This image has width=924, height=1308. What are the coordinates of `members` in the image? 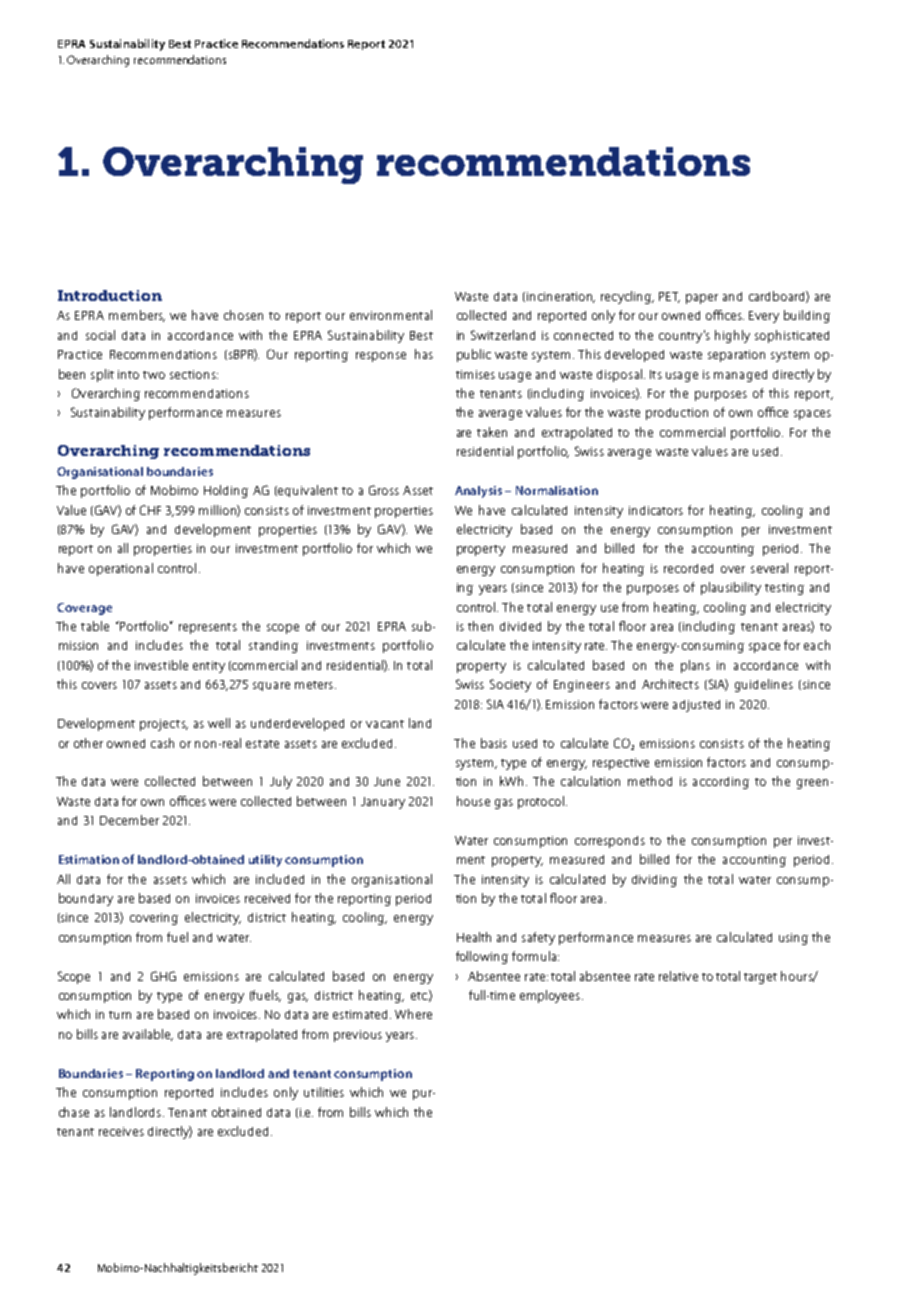 It's located at (137, 316).
